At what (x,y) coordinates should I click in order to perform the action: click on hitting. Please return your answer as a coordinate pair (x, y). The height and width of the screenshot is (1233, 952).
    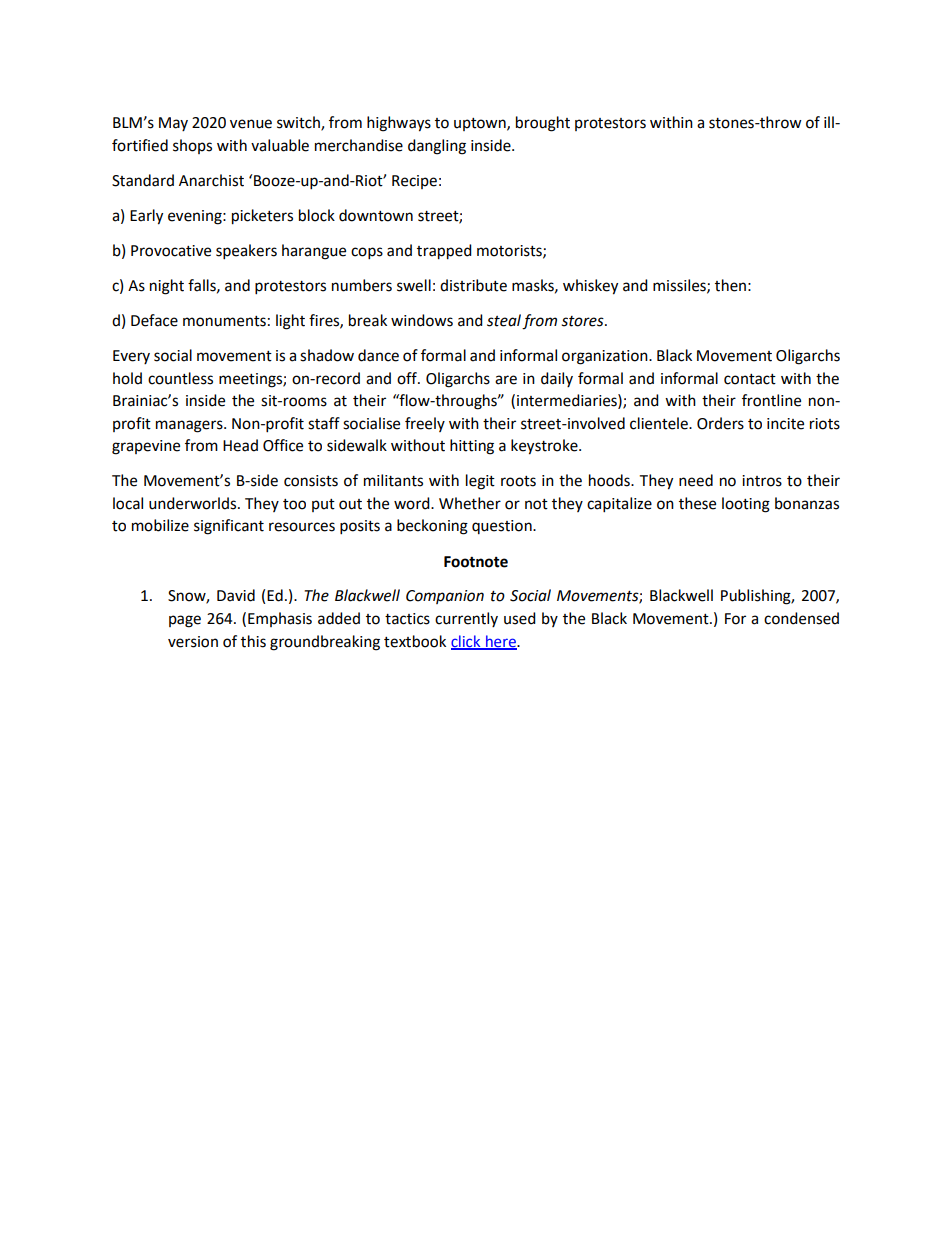
    Looking at the image, I should click on (472, 447).
